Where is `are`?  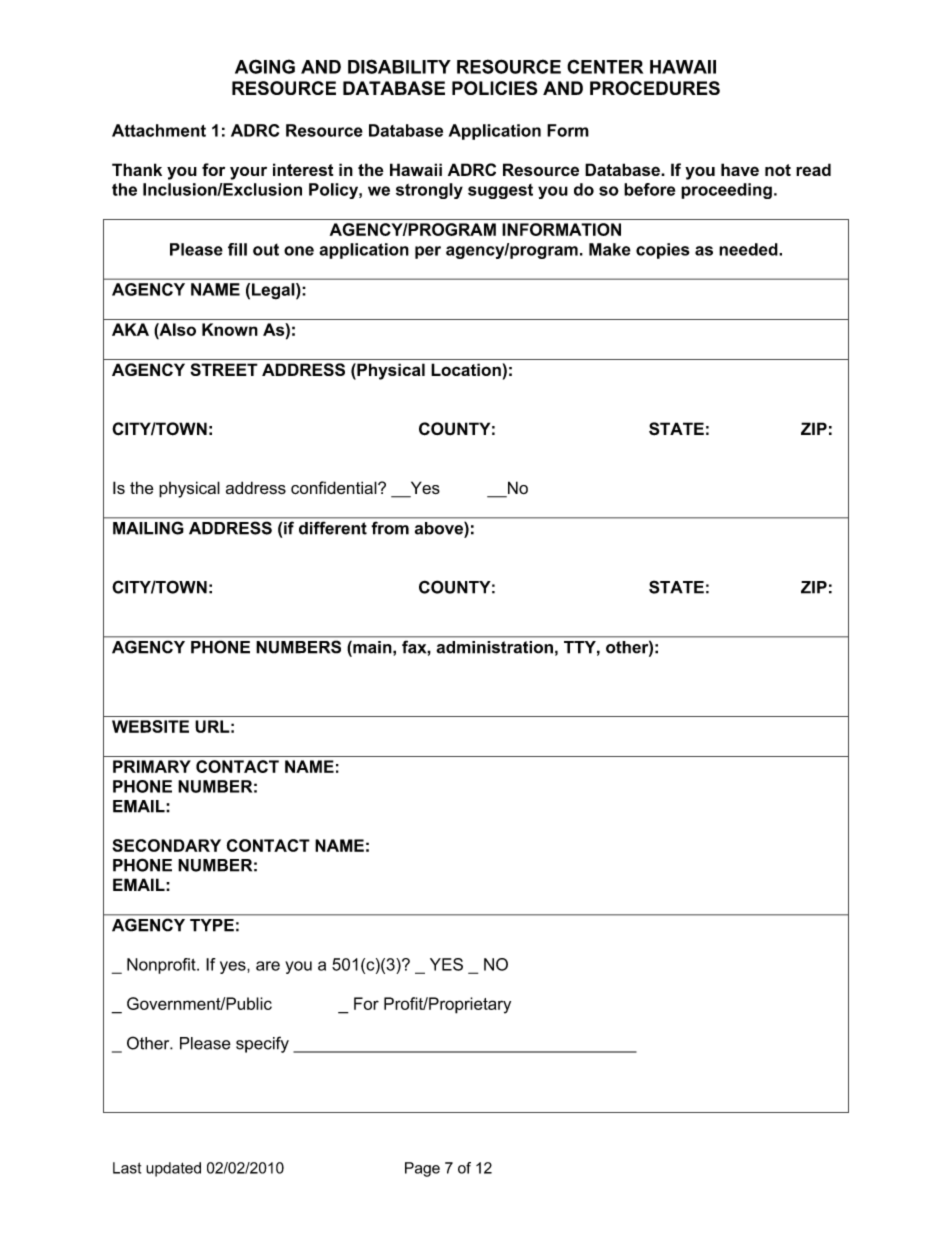 are is located at coordinates (268, 966).
